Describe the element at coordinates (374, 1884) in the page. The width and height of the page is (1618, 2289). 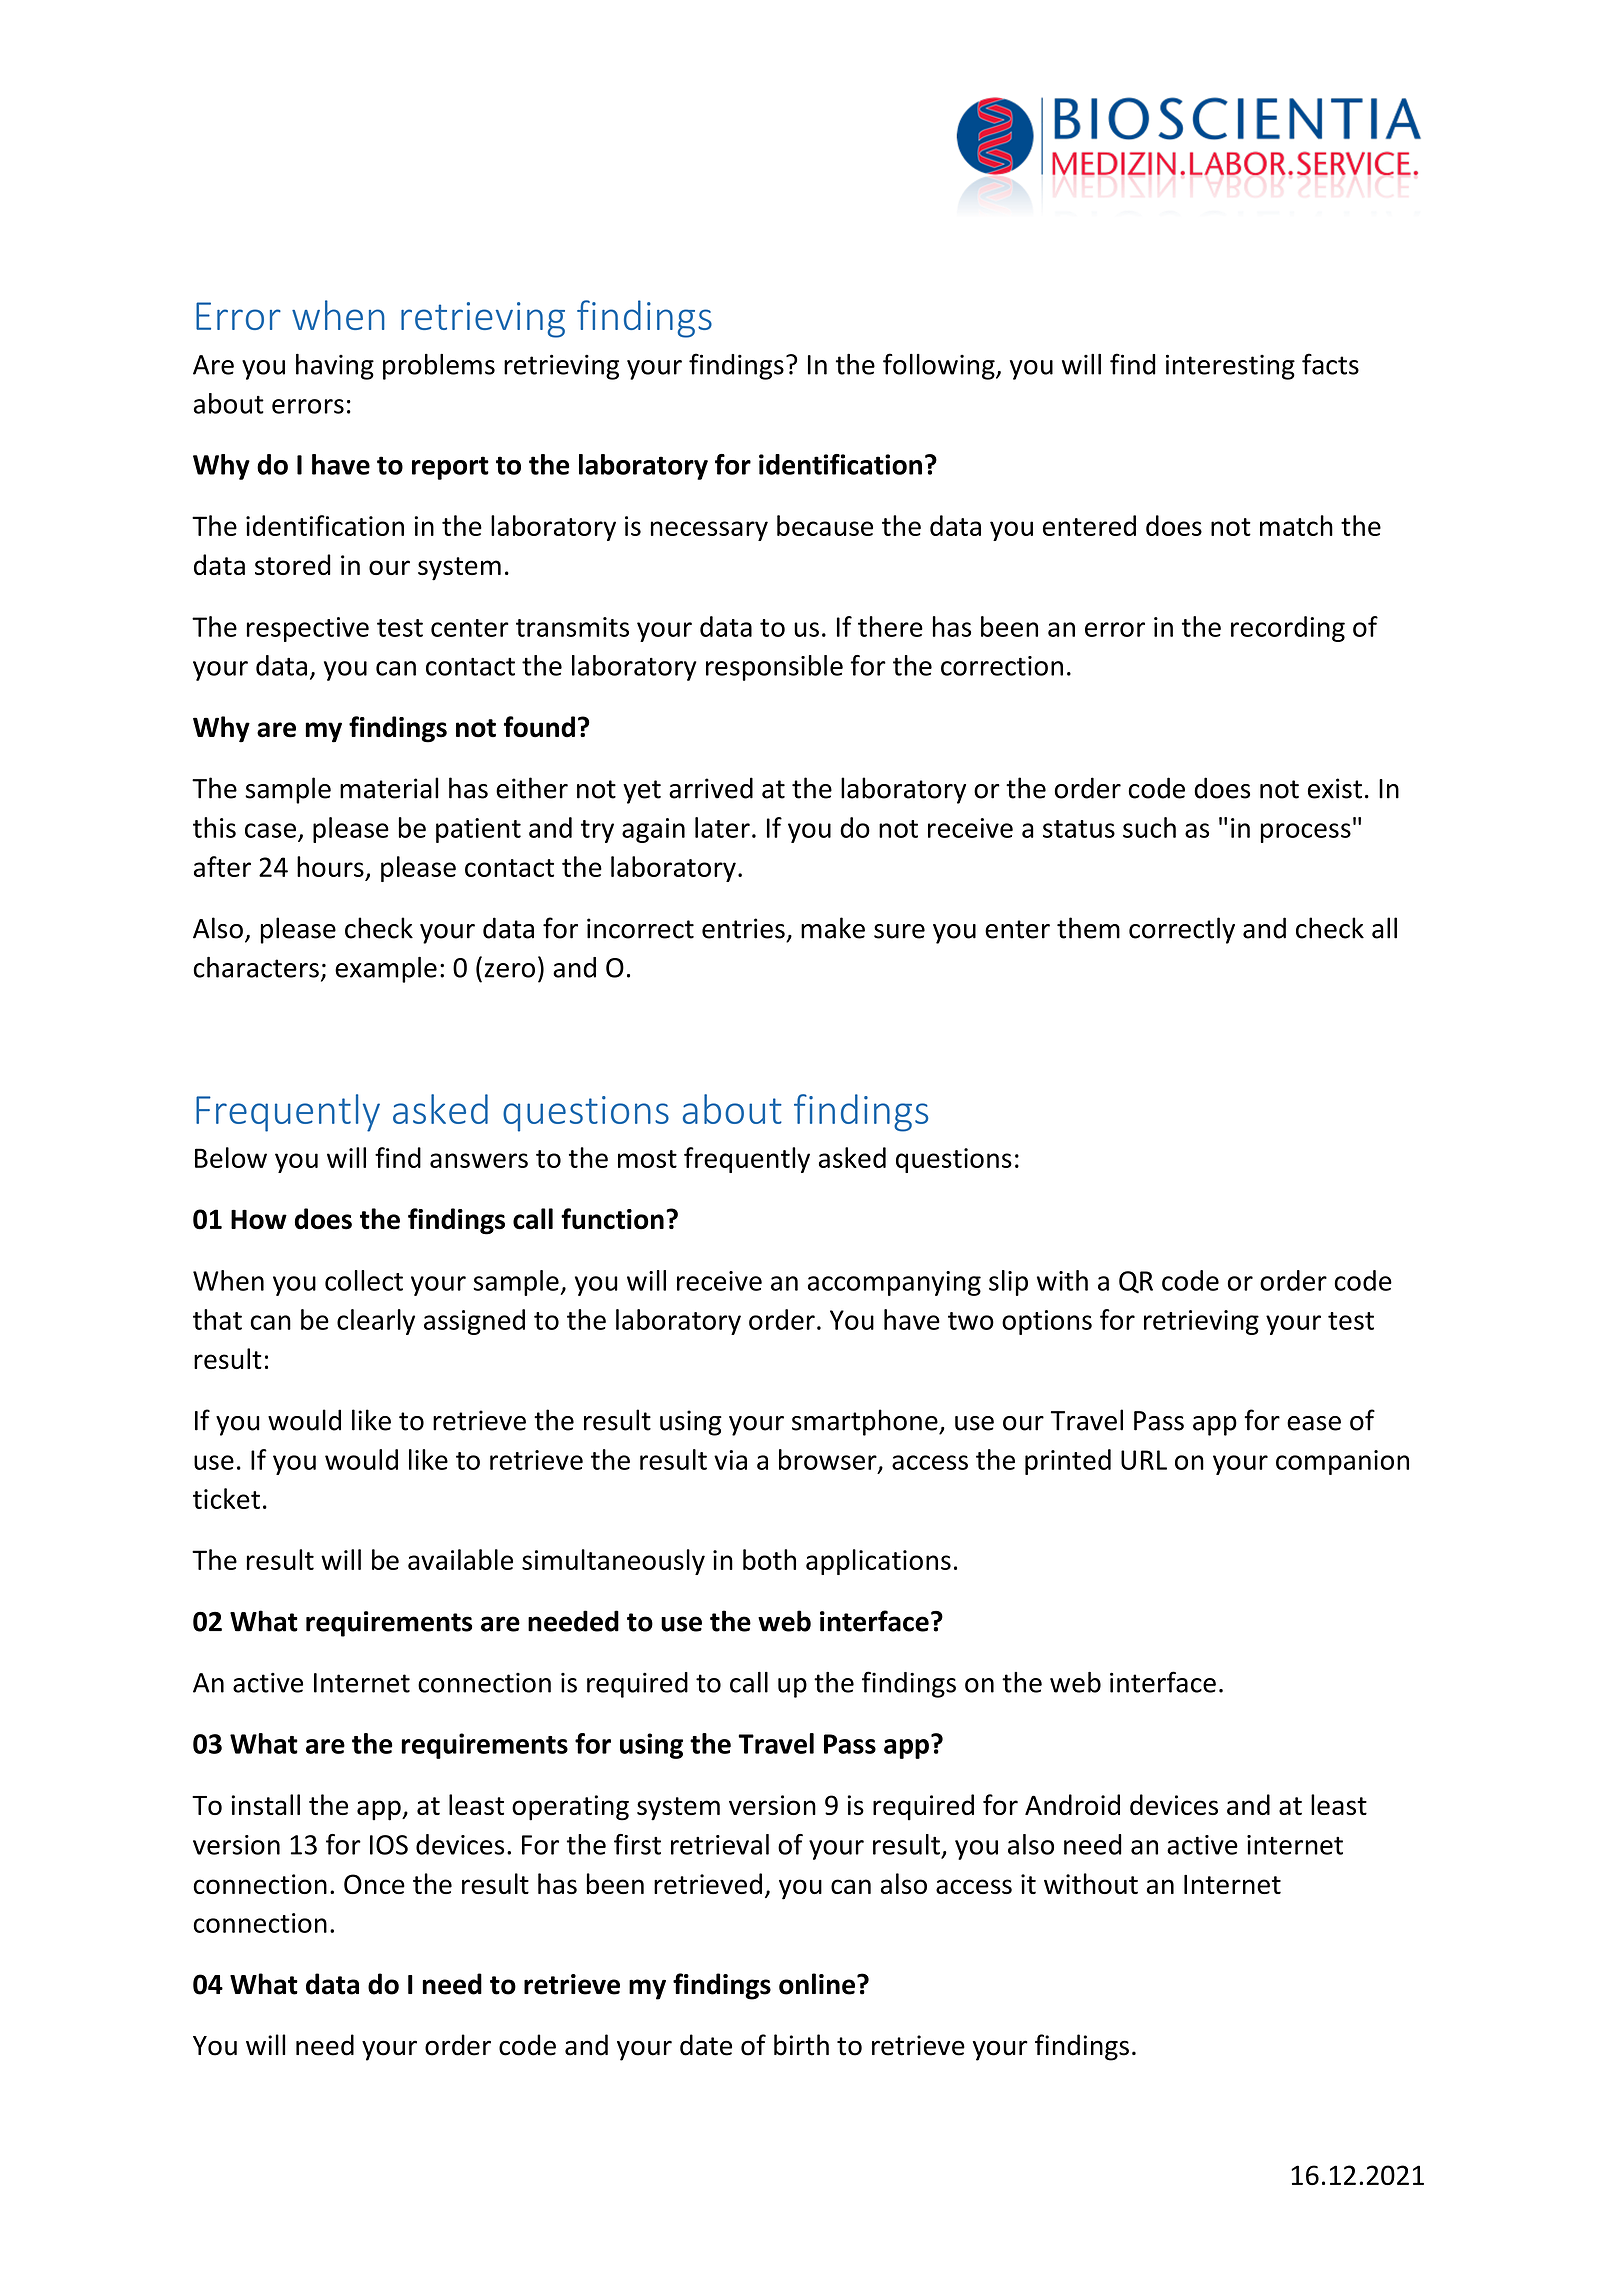
I see `Once` at that location.
